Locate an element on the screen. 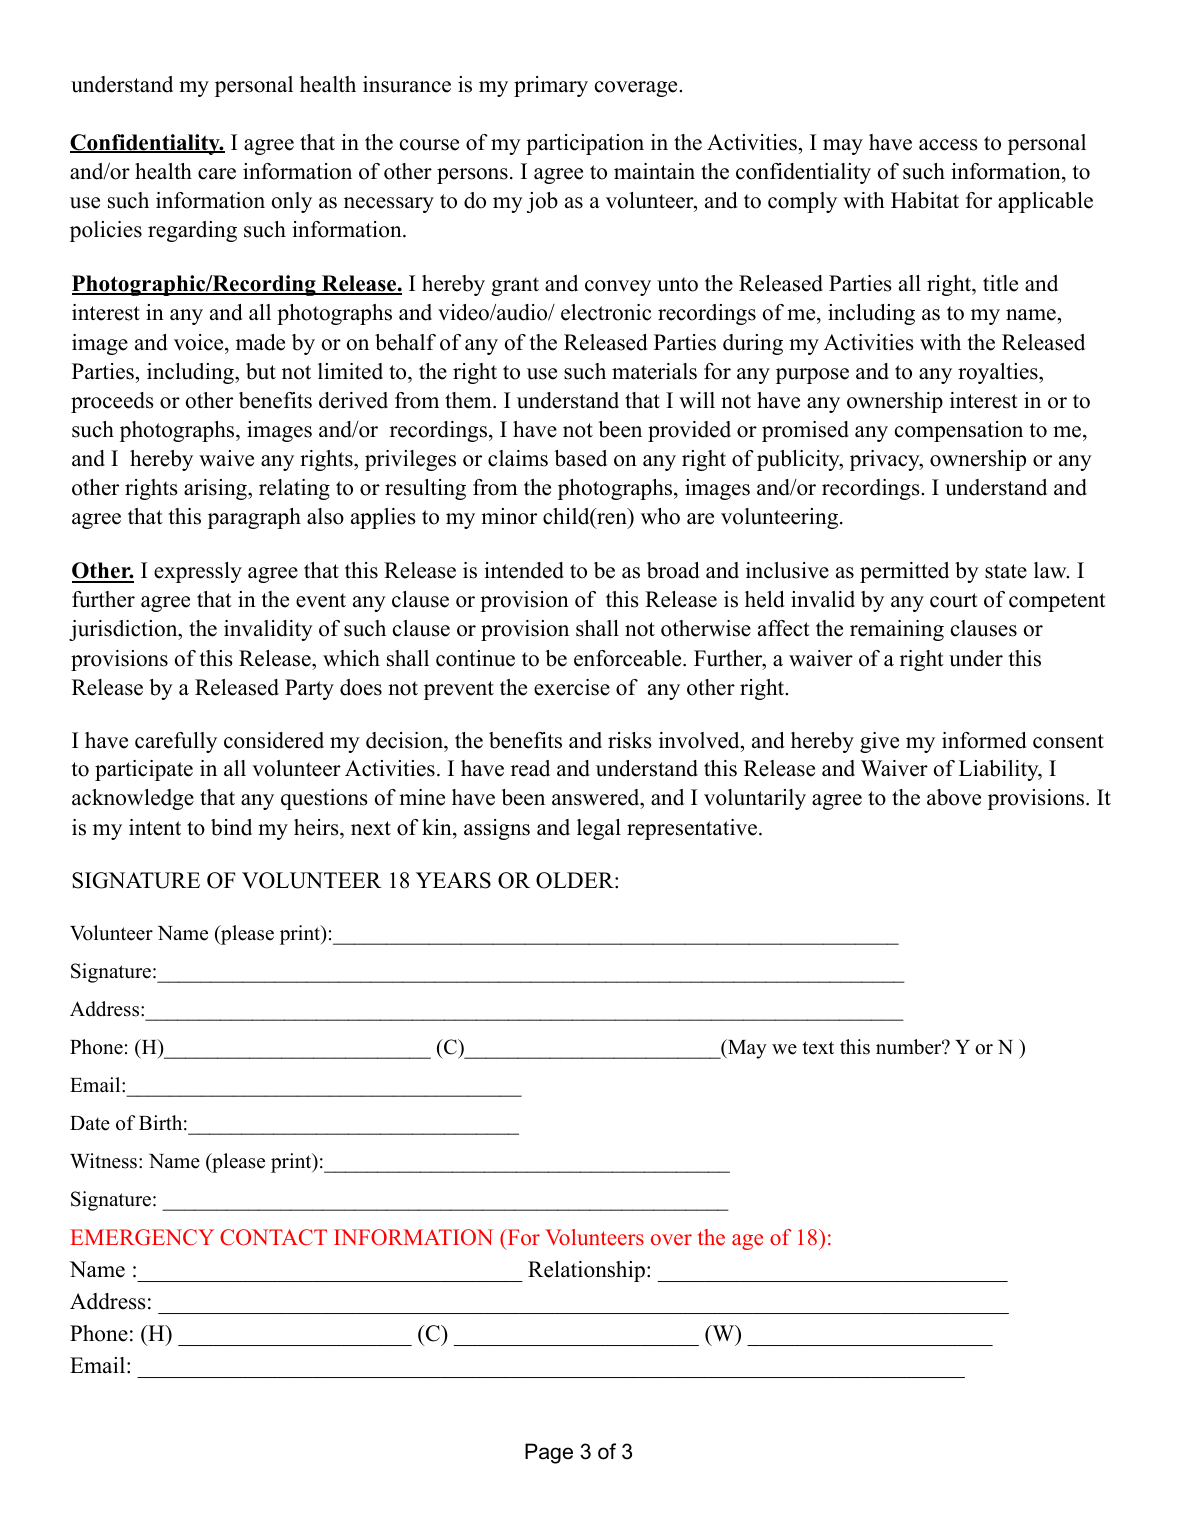 Image resolution: width=1188 pixels, height=1538 pixels. bind is located at coordinates (231, 827).
